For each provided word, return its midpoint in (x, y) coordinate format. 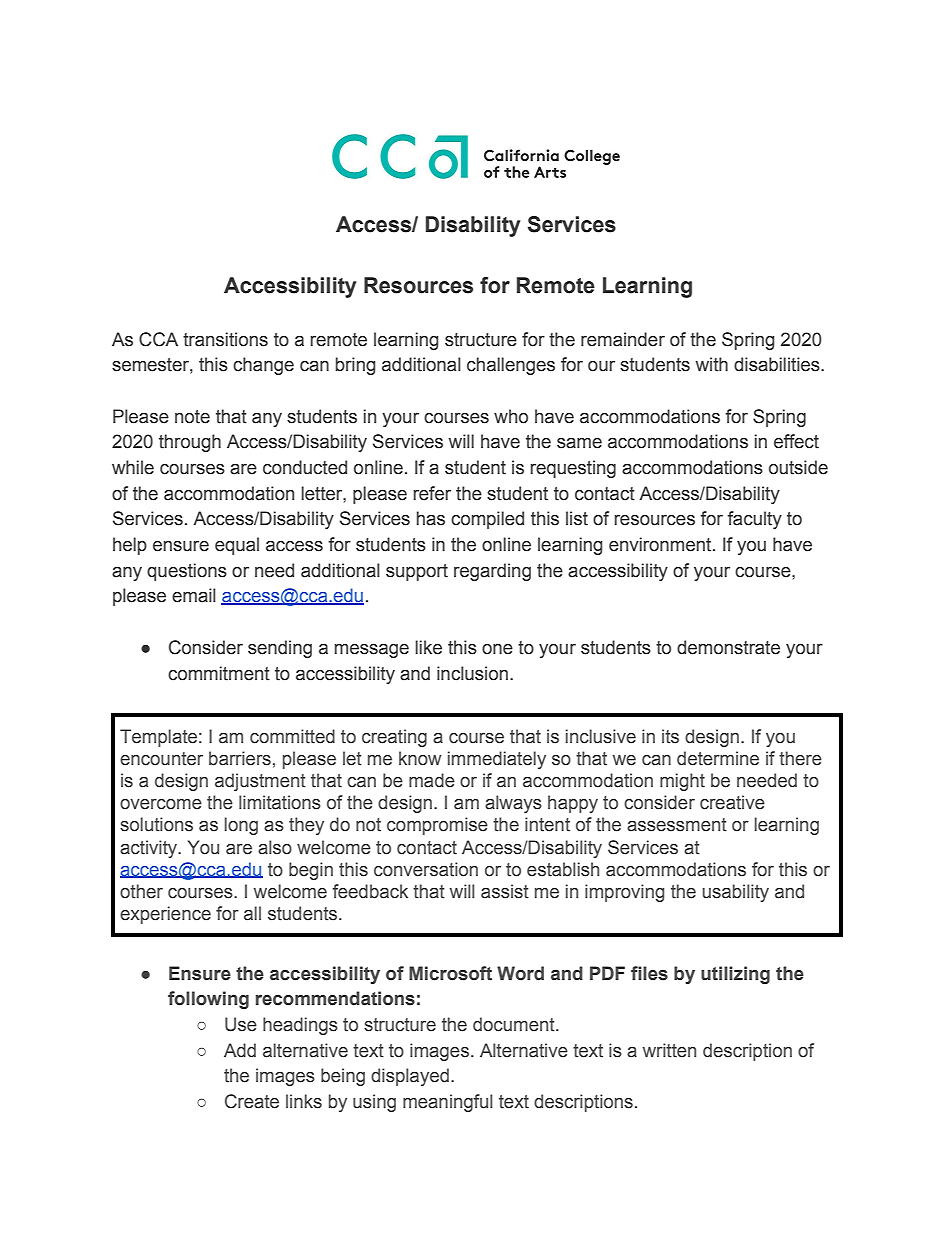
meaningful (448, 1103)
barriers (240, 758)
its (670, 736)
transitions (225, 339)
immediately (497, 760)
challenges (511, 366)
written (669, 1050)
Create (252, 1101)
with (712, 364)
